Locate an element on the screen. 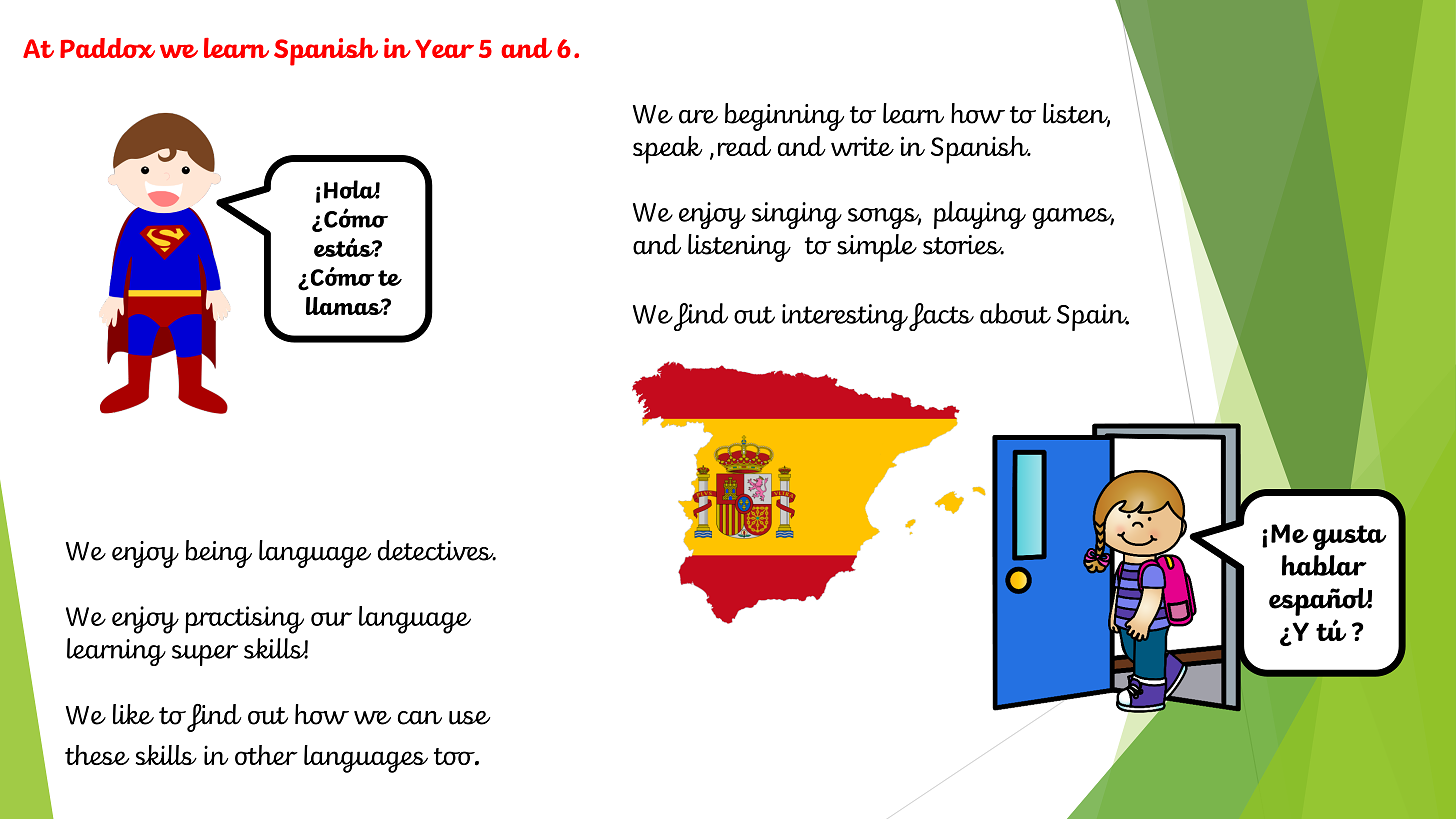 This screenshot has height=819, width=1456. write is located at coordinates (862, 146).
